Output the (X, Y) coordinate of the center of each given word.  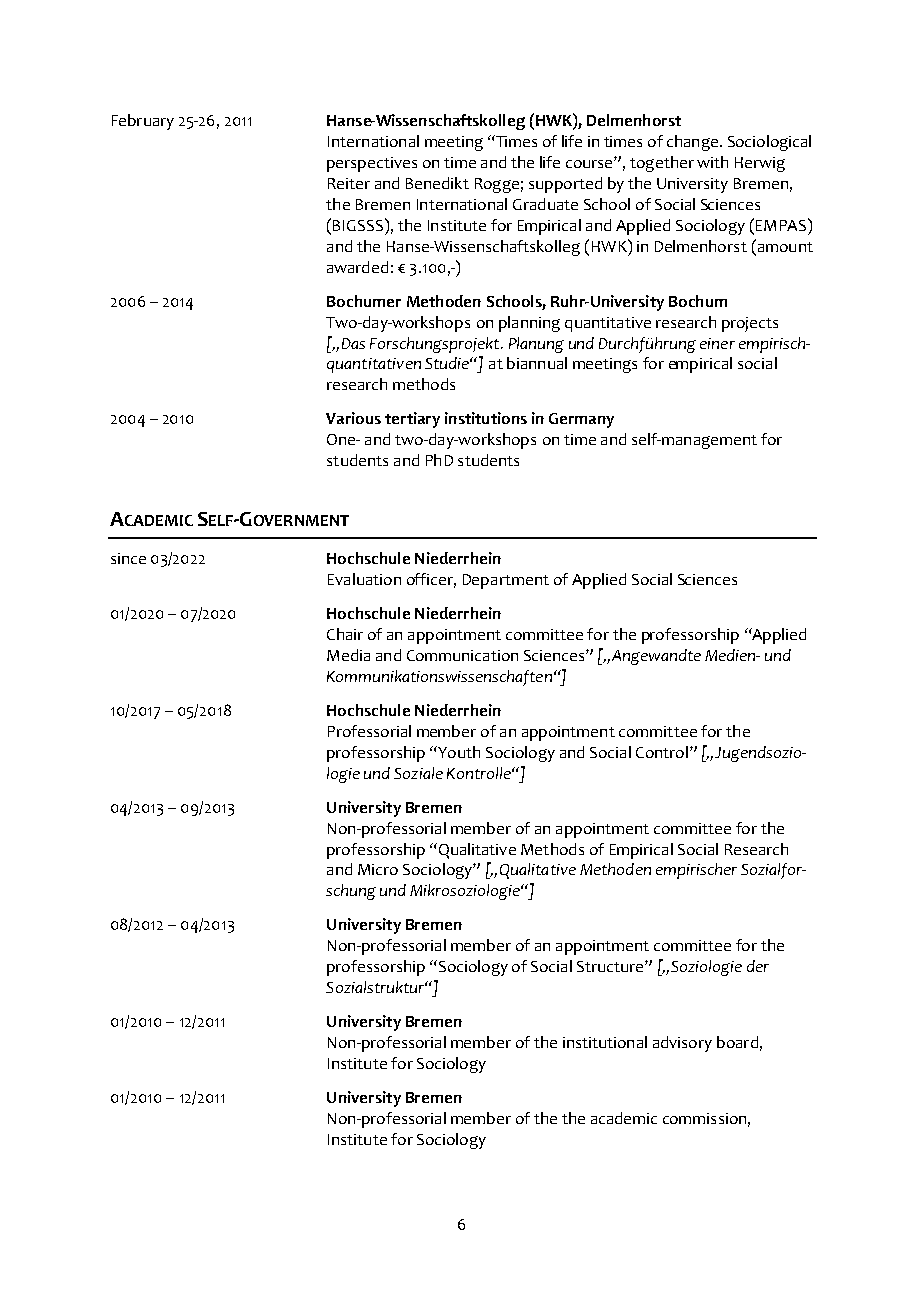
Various (353, 418)
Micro (378, 869)
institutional (605, 1042)
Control (662, 752)
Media (348, 655)
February (143, 122)
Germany (581, 420)
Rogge (497, 185)
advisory (682, 1044)
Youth (458, 752)
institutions (486, 418)
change (692, 143)
